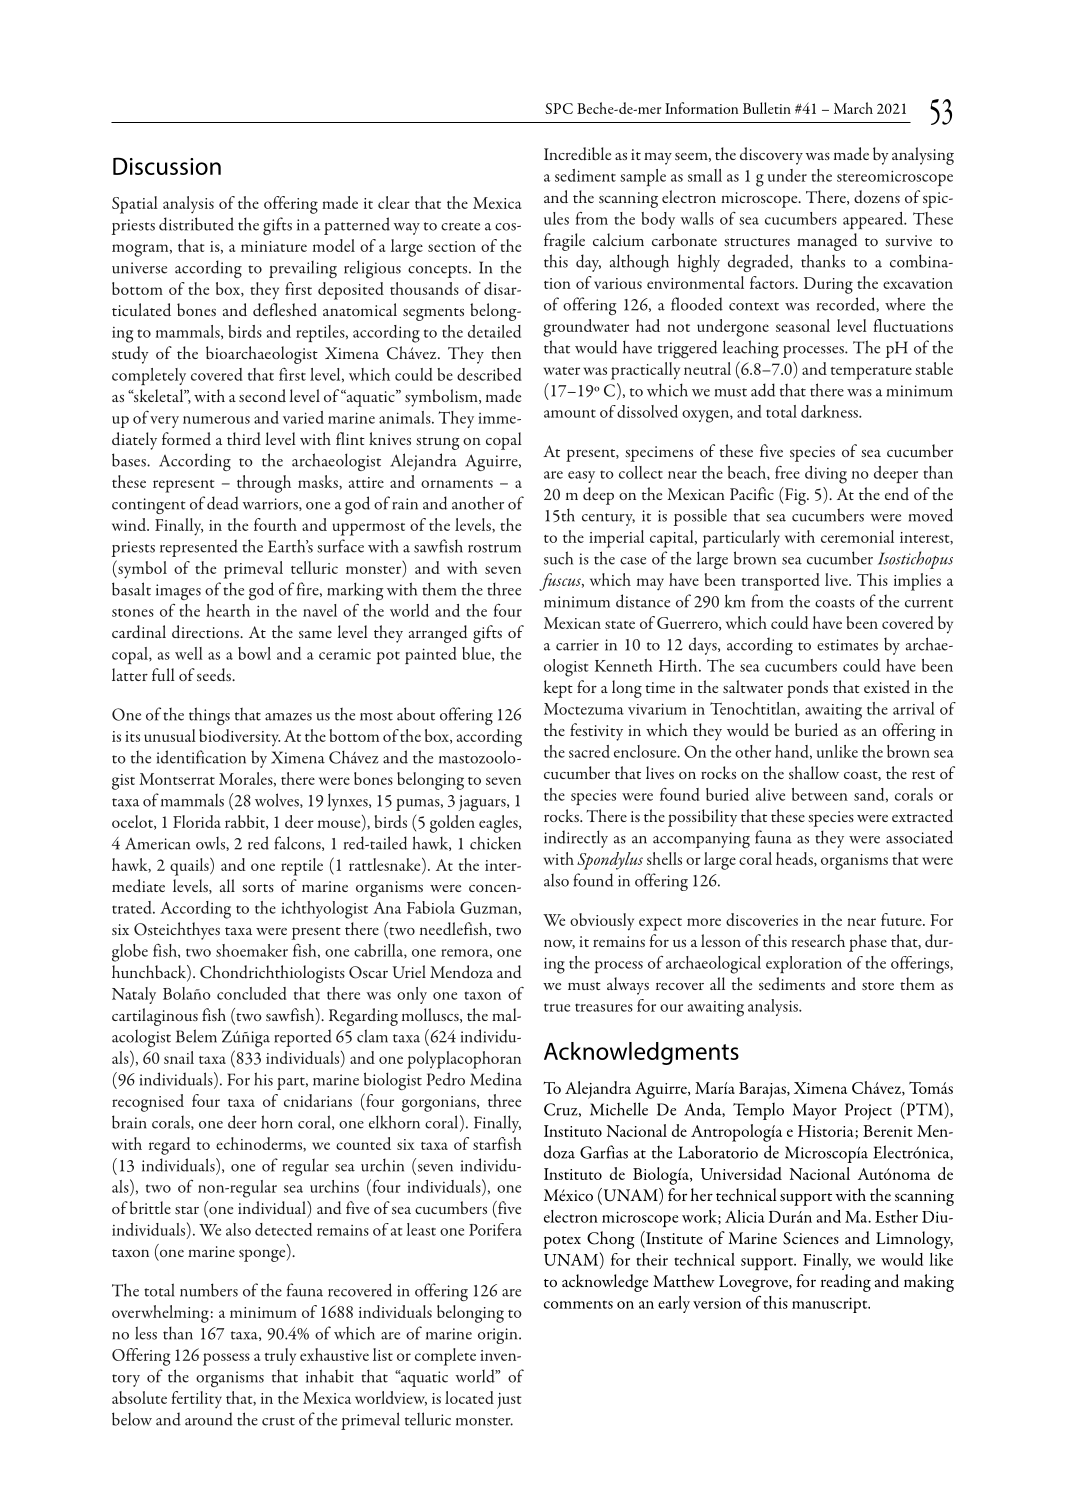 The image size is (1065, 1506). Describe the element at coordinates (179, 1057) in the screenshot. I see `snail` at that location.
